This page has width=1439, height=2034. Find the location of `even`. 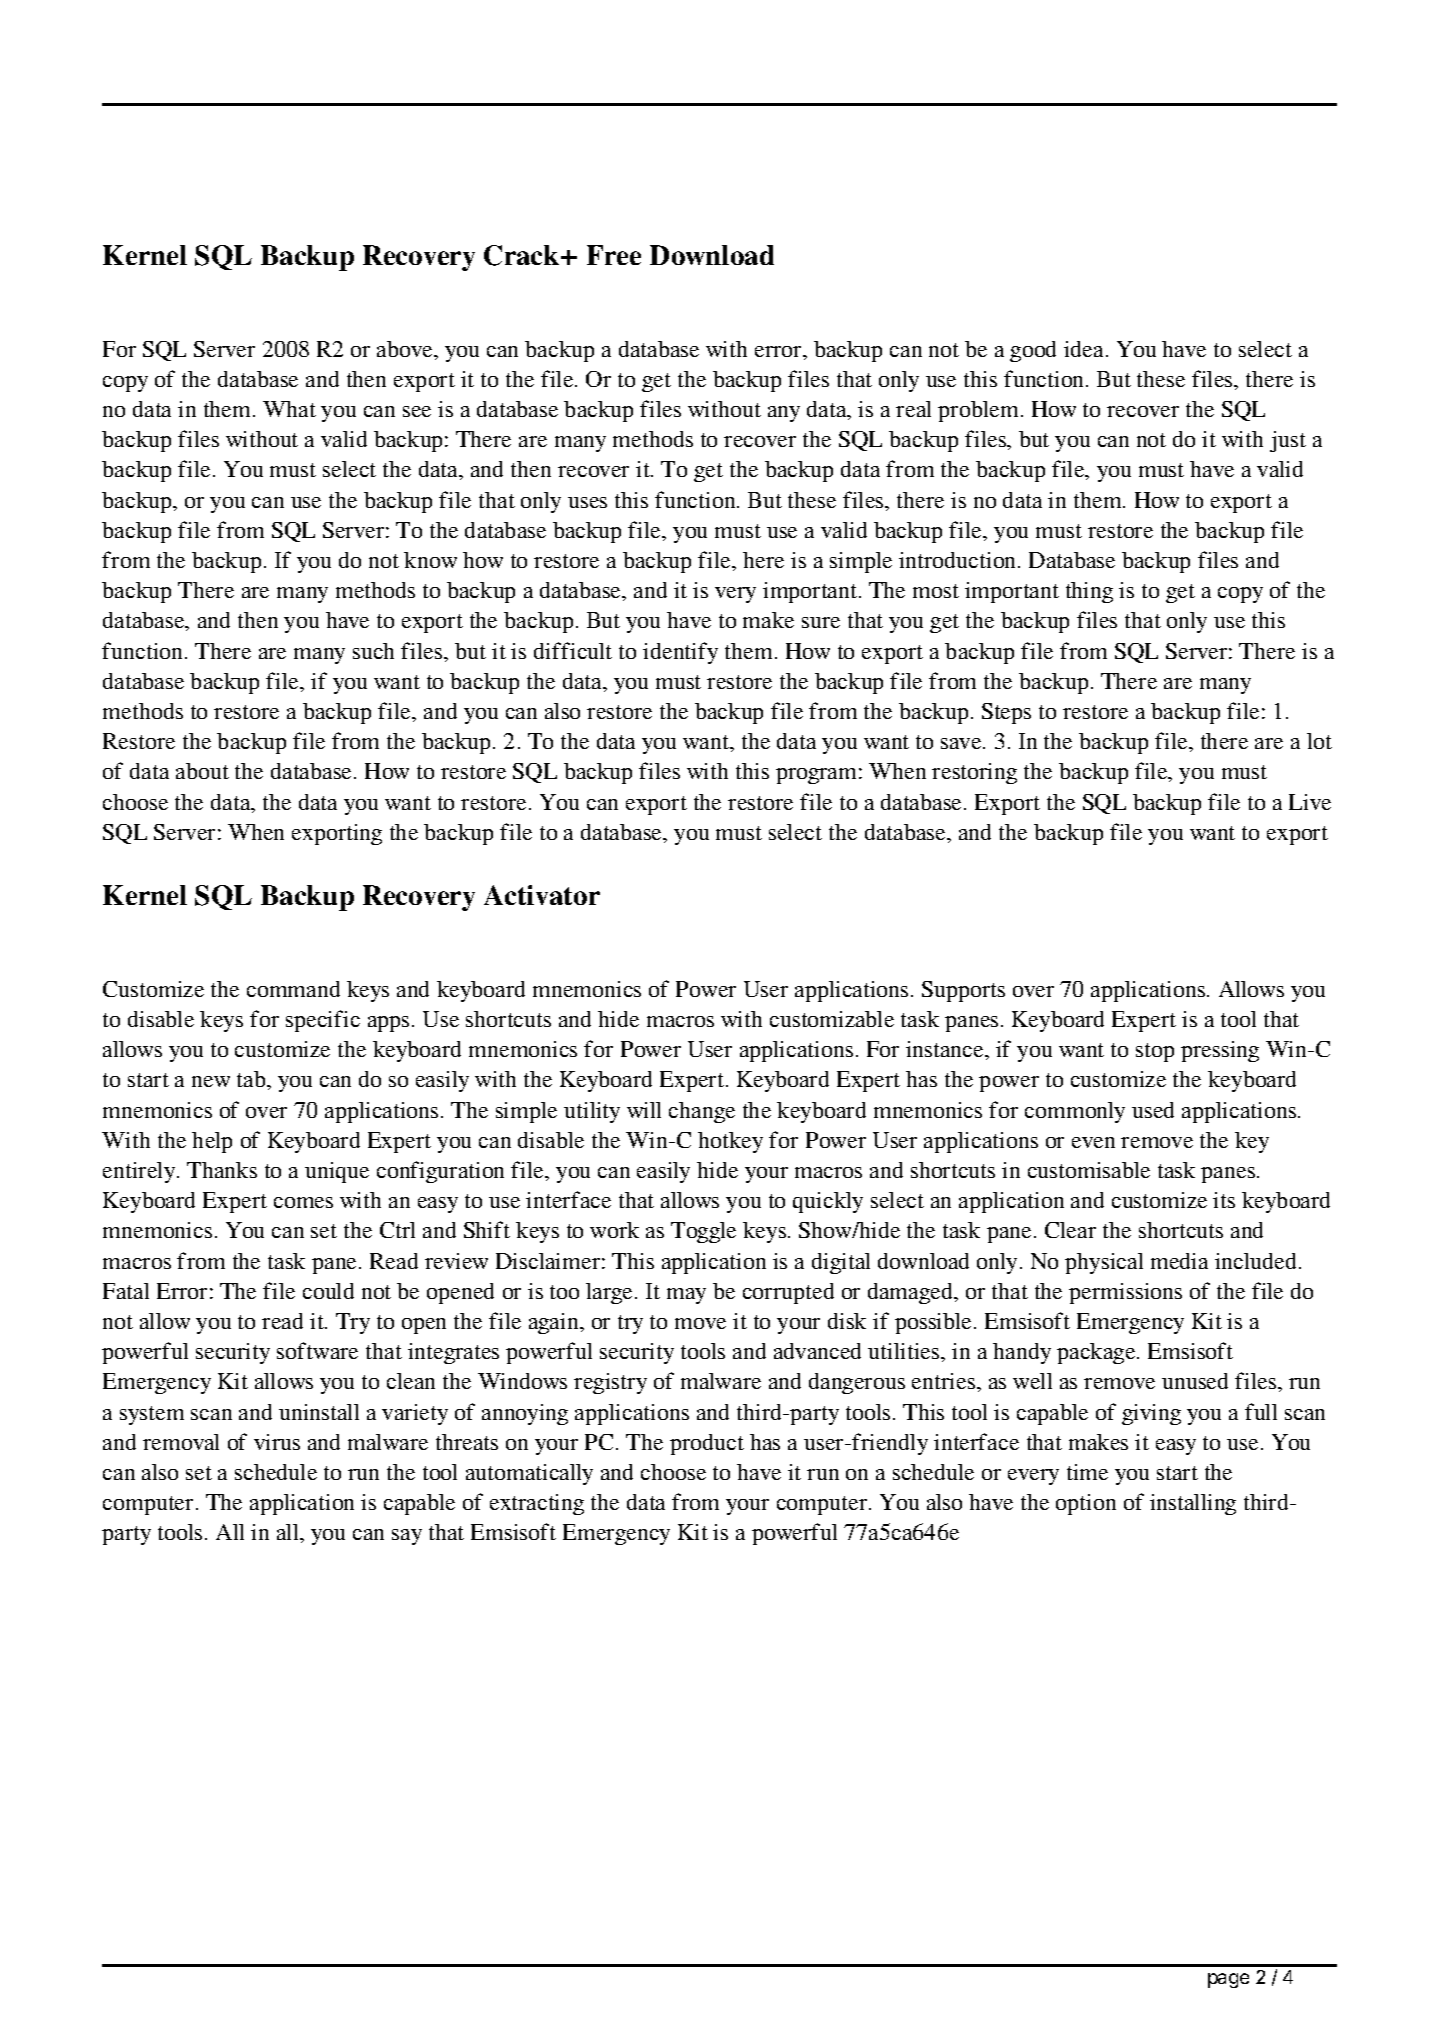

even is located at coordinates (1093, 1142).
